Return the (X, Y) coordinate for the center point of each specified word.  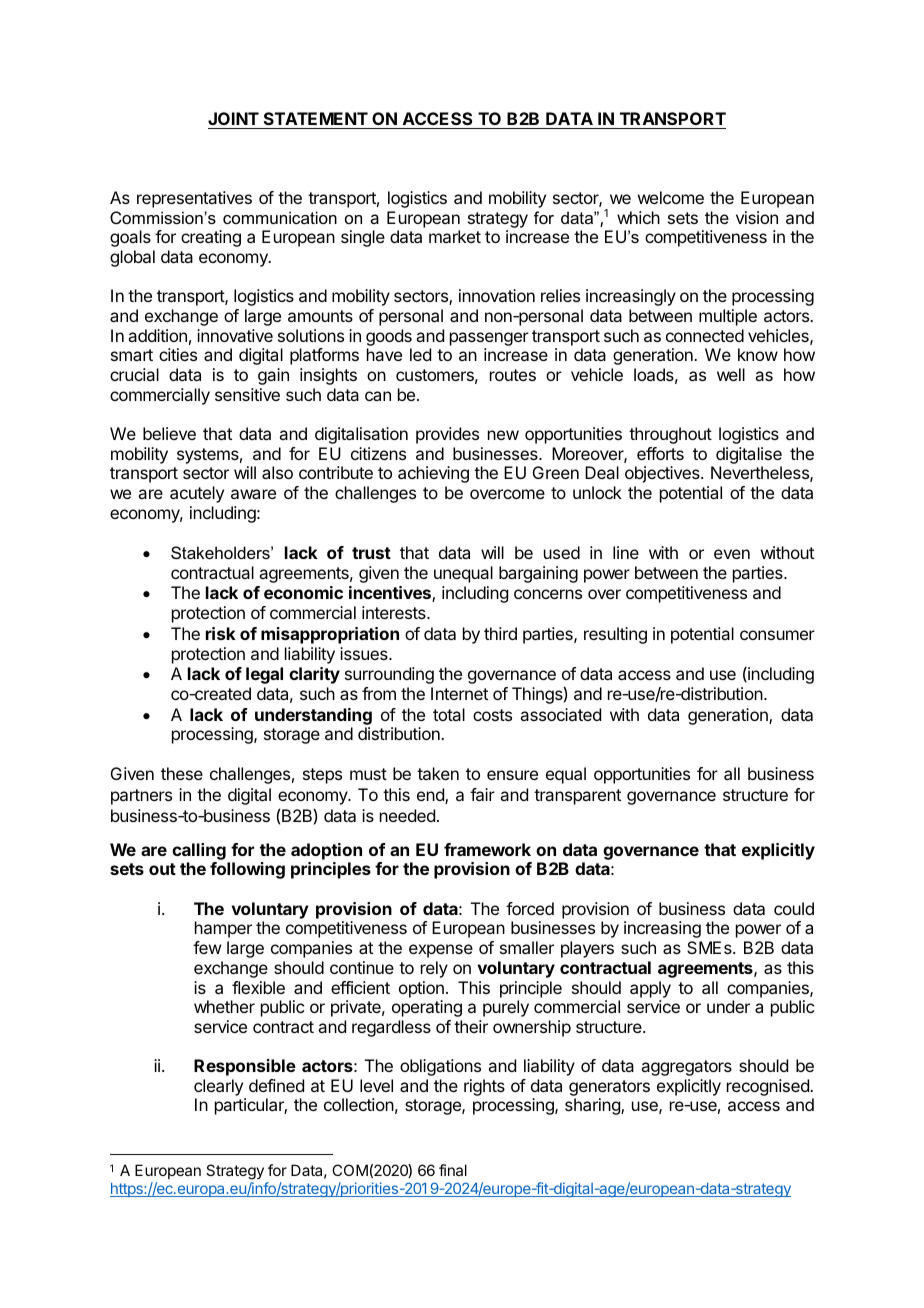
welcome (671, 197)
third (500, 633)
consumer (777, 635)
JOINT (233, 118)
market (455, 236)
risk (221, 633)
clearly (218, 1087)
